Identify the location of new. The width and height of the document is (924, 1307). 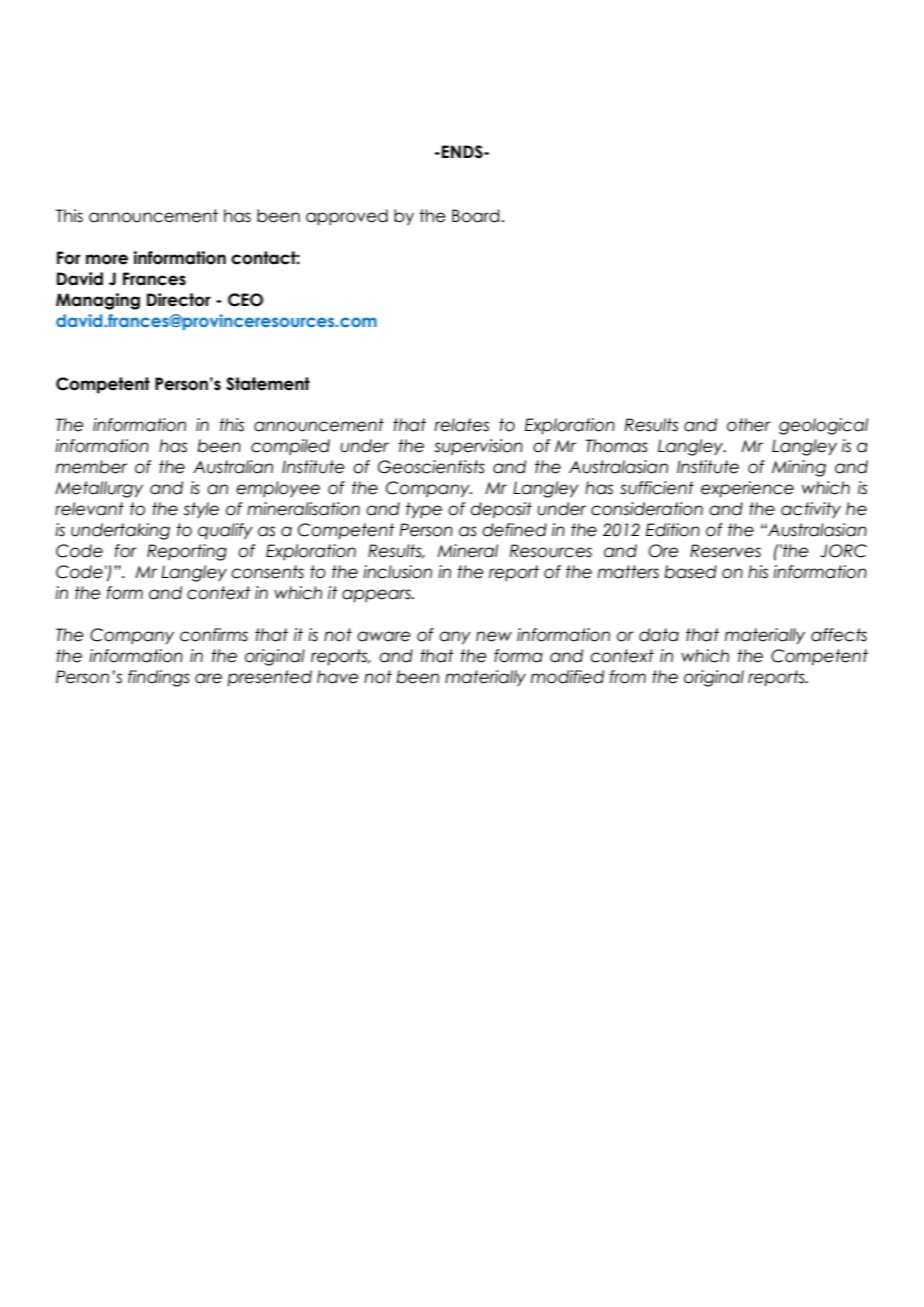
(494, 636).
